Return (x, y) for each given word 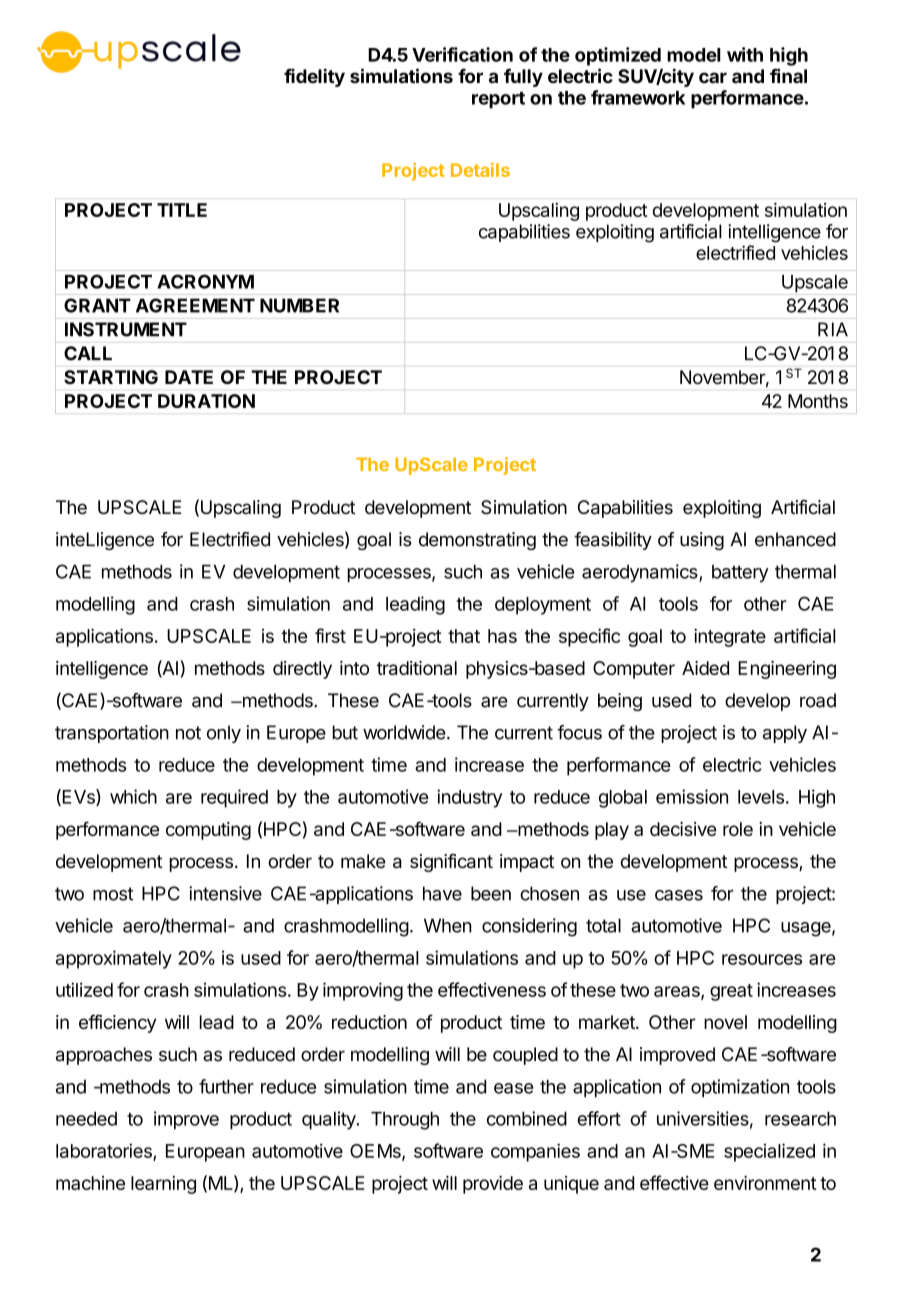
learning (163, 1185)
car (713, 77)
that (464, 636)
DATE (189, 377)
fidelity (314, 77)
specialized (769, 1152)
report (498, 100)
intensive (225, 893)
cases (679, 895)
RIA (833, 329)
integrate (730, 637)
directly (302, 670)
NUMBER (299, 305)
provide (493, 1185)
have (442, 893)
